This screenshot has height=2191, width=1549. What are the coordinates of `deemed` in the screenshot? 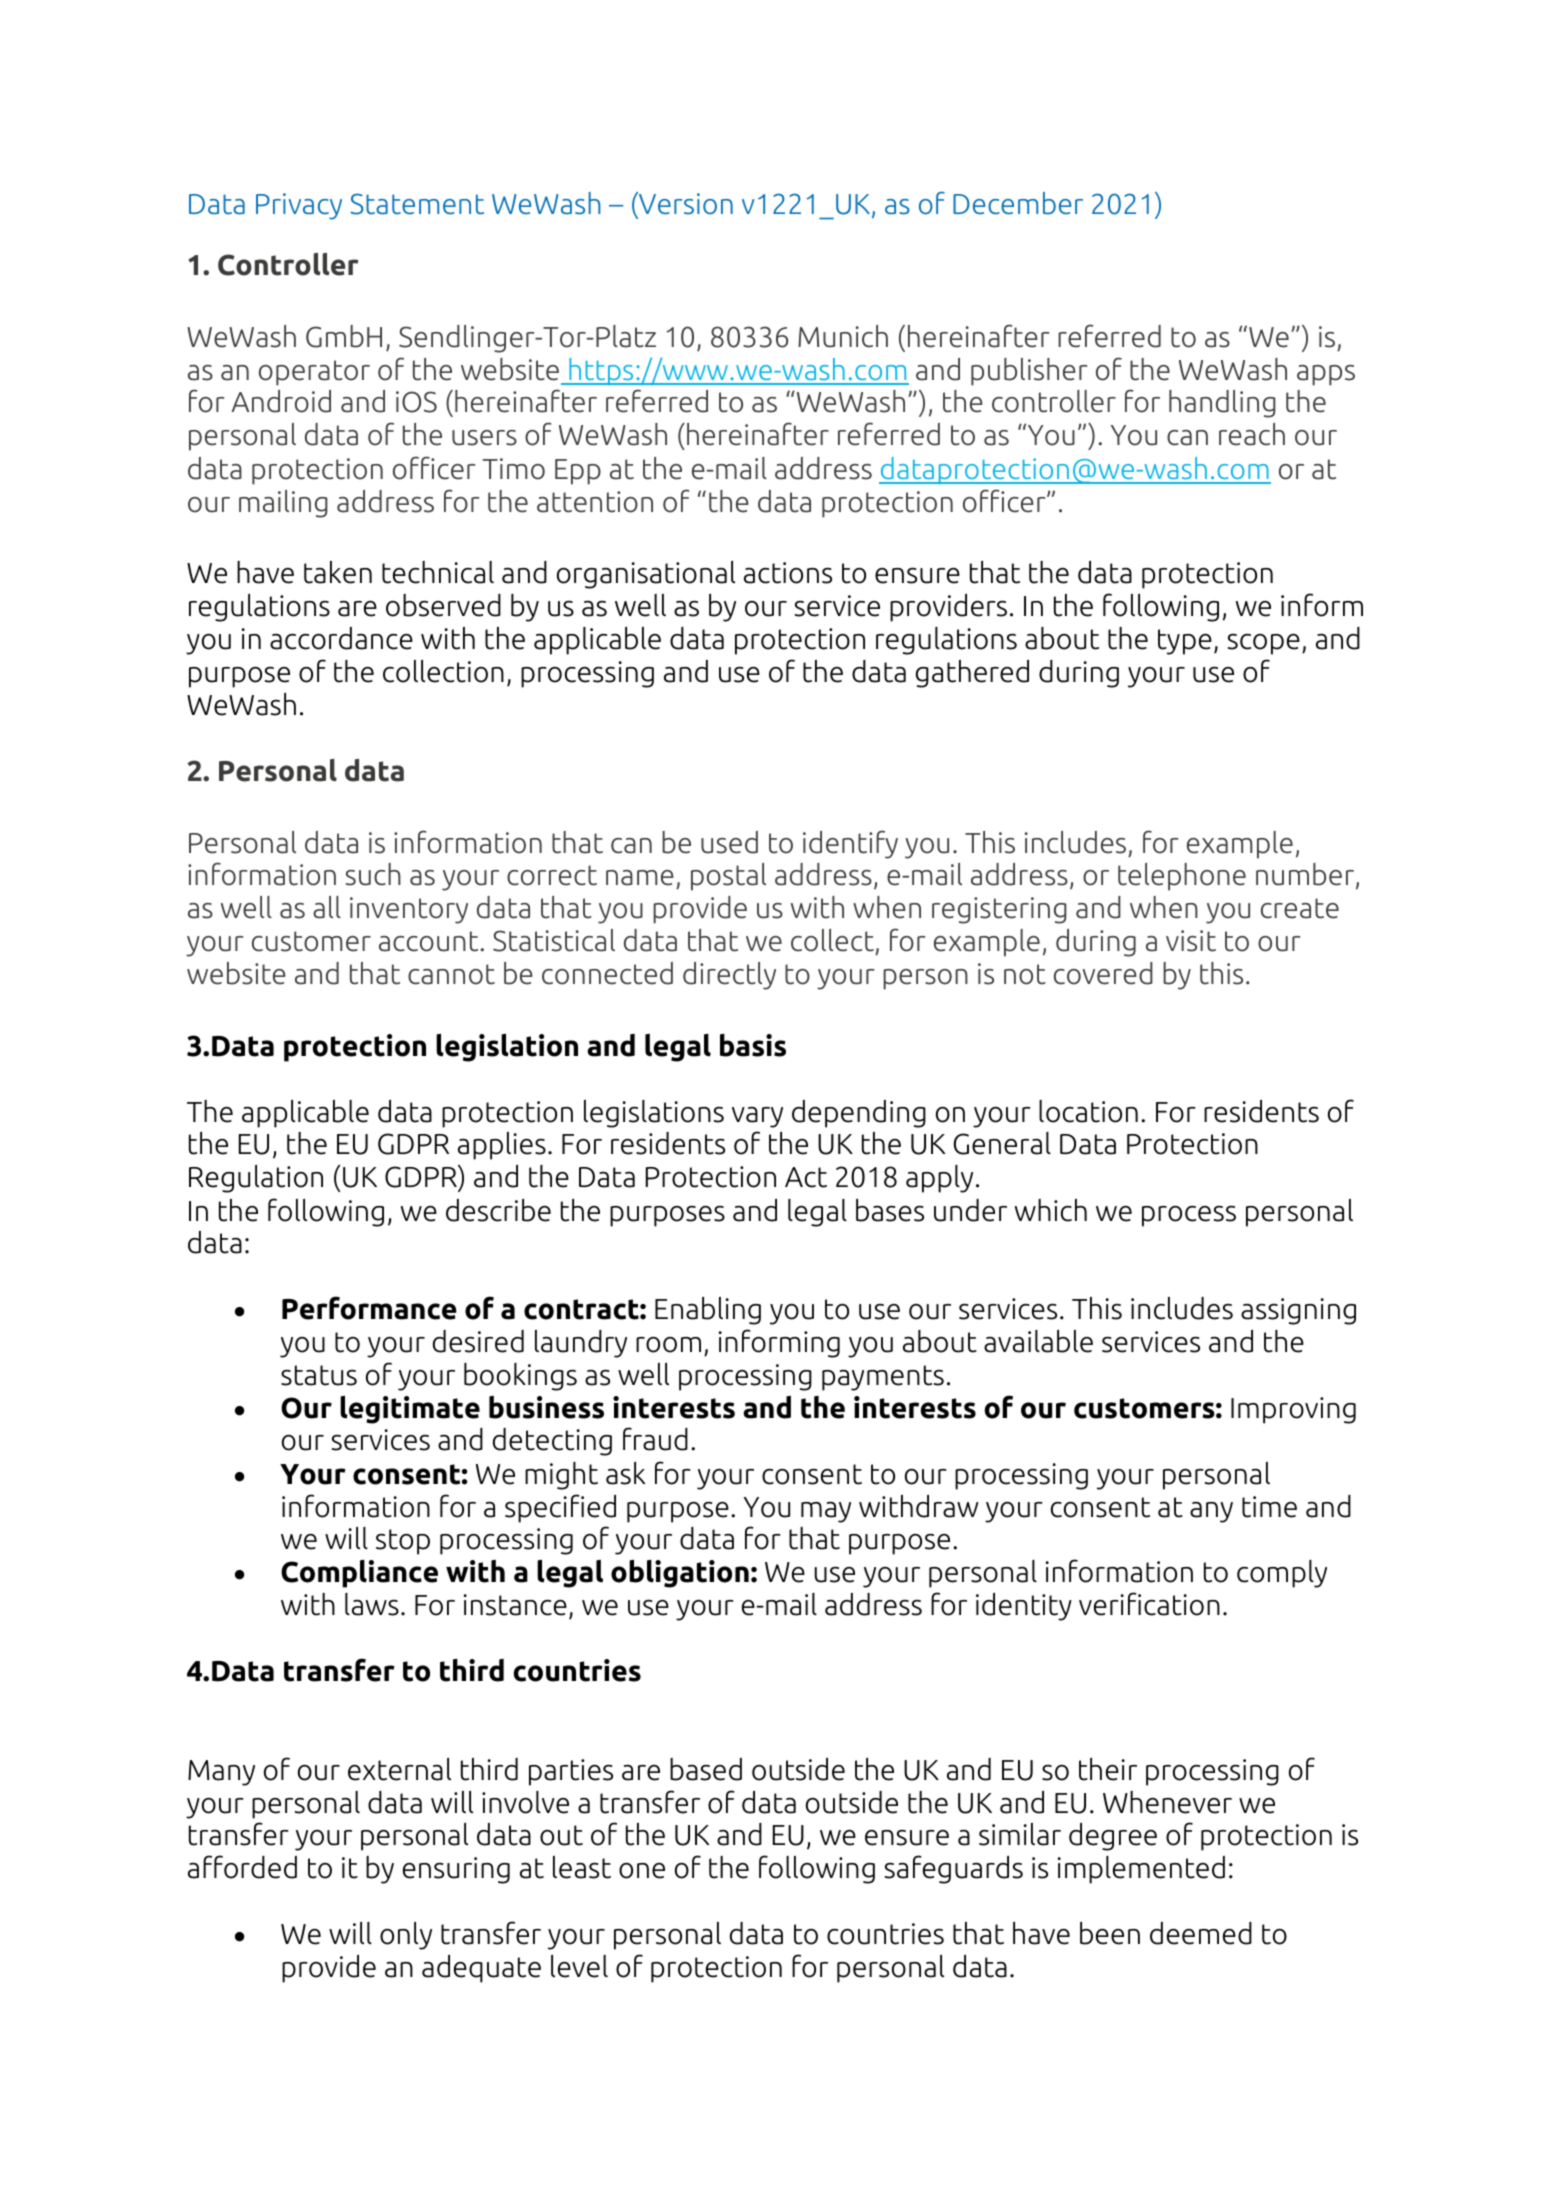 It's located at (1201, 1933).
